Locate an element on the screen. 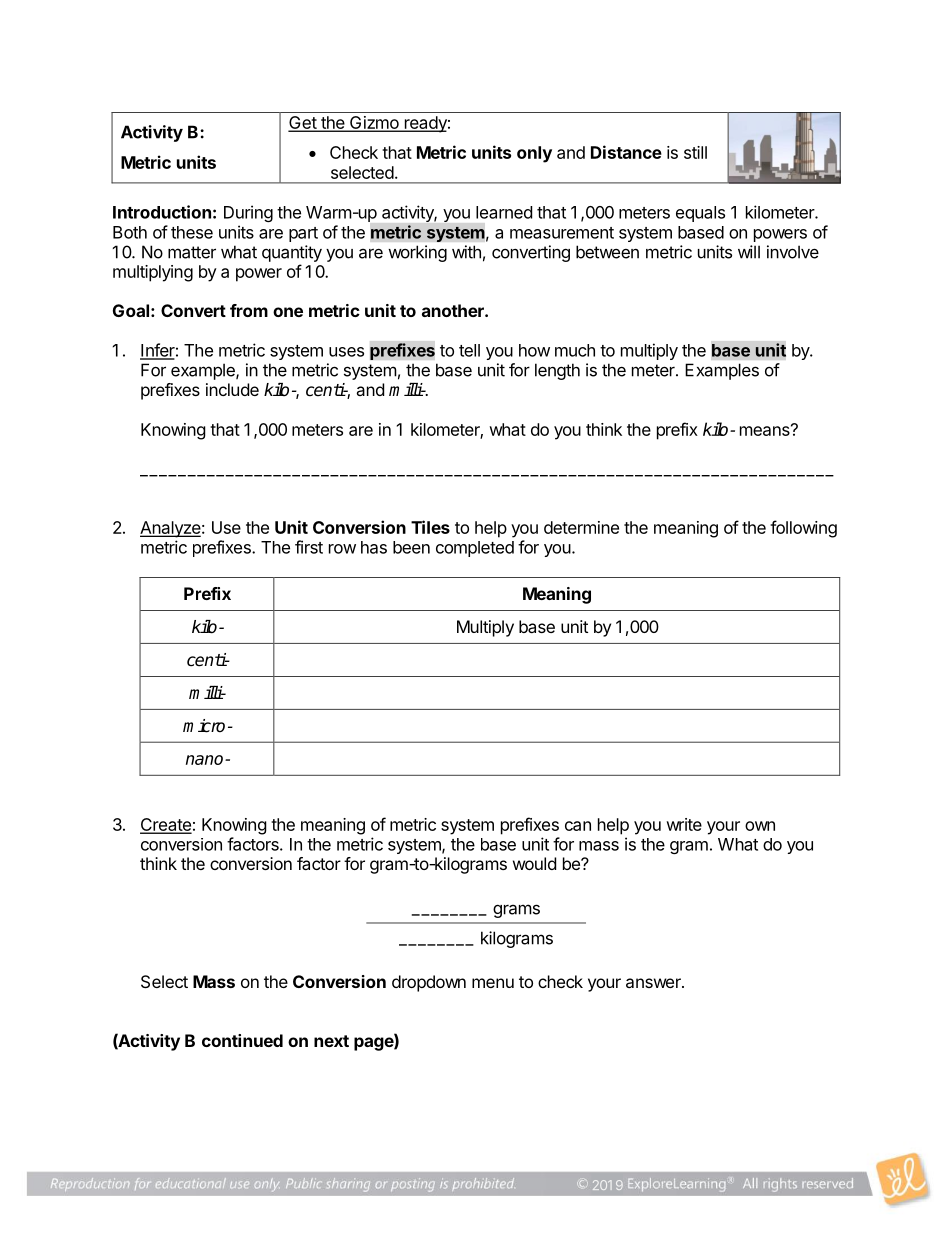  first is located at coordinates (309, 547).
